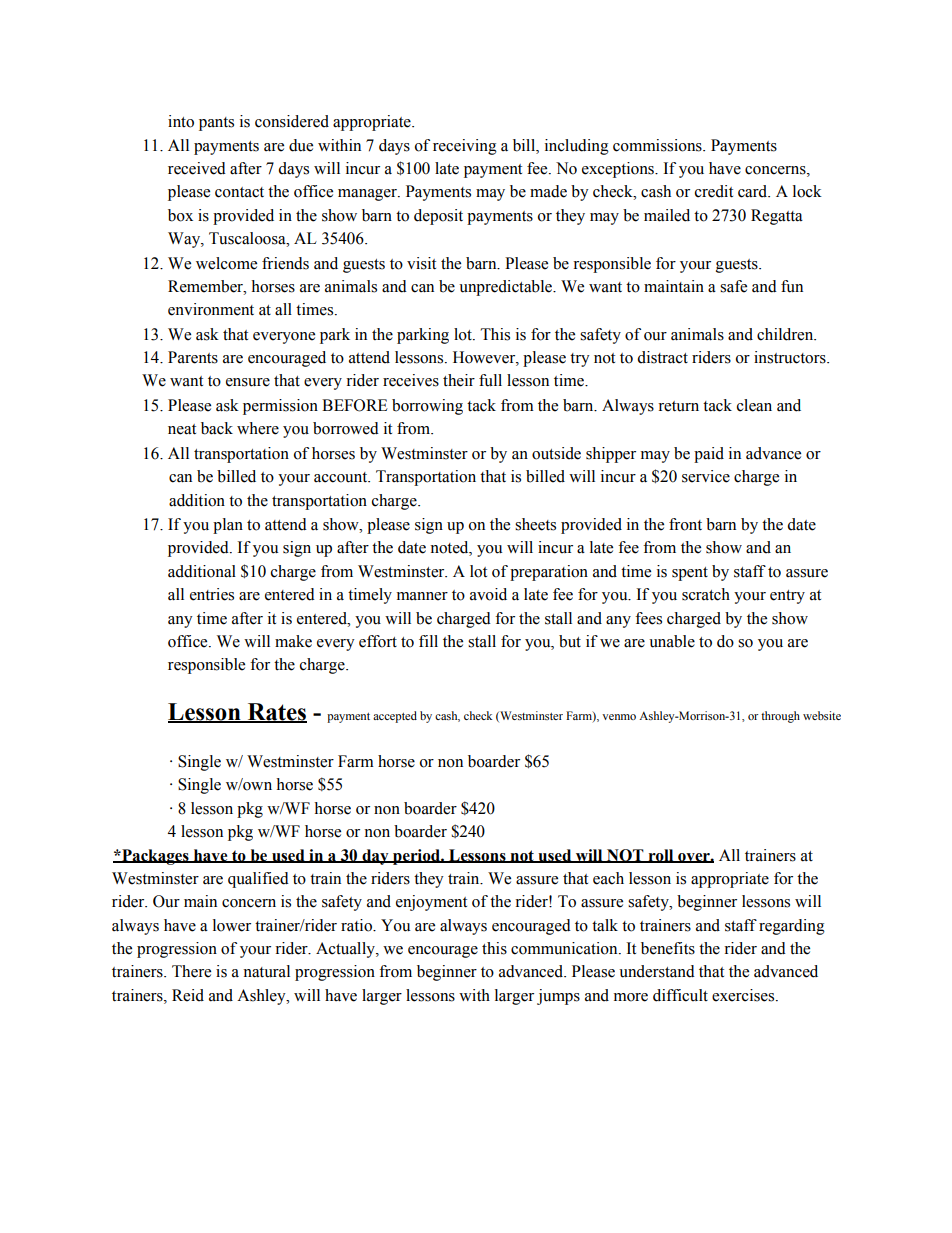 This screenshot has width=952, height=1233. What do you see at coordinates (558, 997) in the screenshot?
I see `jumps` at bounding box center [558, 997].
